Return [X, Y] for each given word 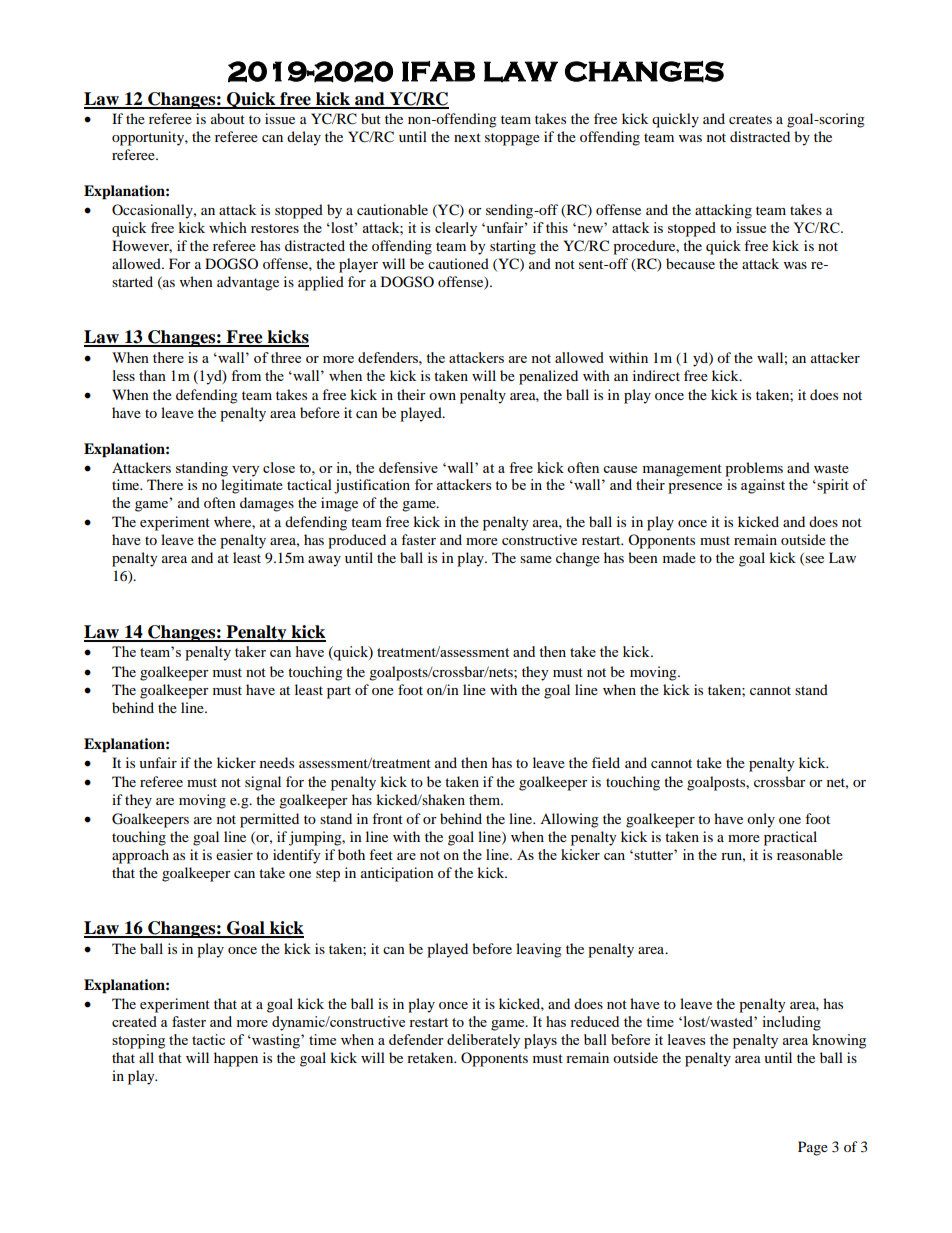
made [679, 557]
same [536, 559]
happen [236, 1059]
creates [750, 119]
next [467, 137]
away [324, 561]
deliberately [483, 1041]
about [228, 118]
